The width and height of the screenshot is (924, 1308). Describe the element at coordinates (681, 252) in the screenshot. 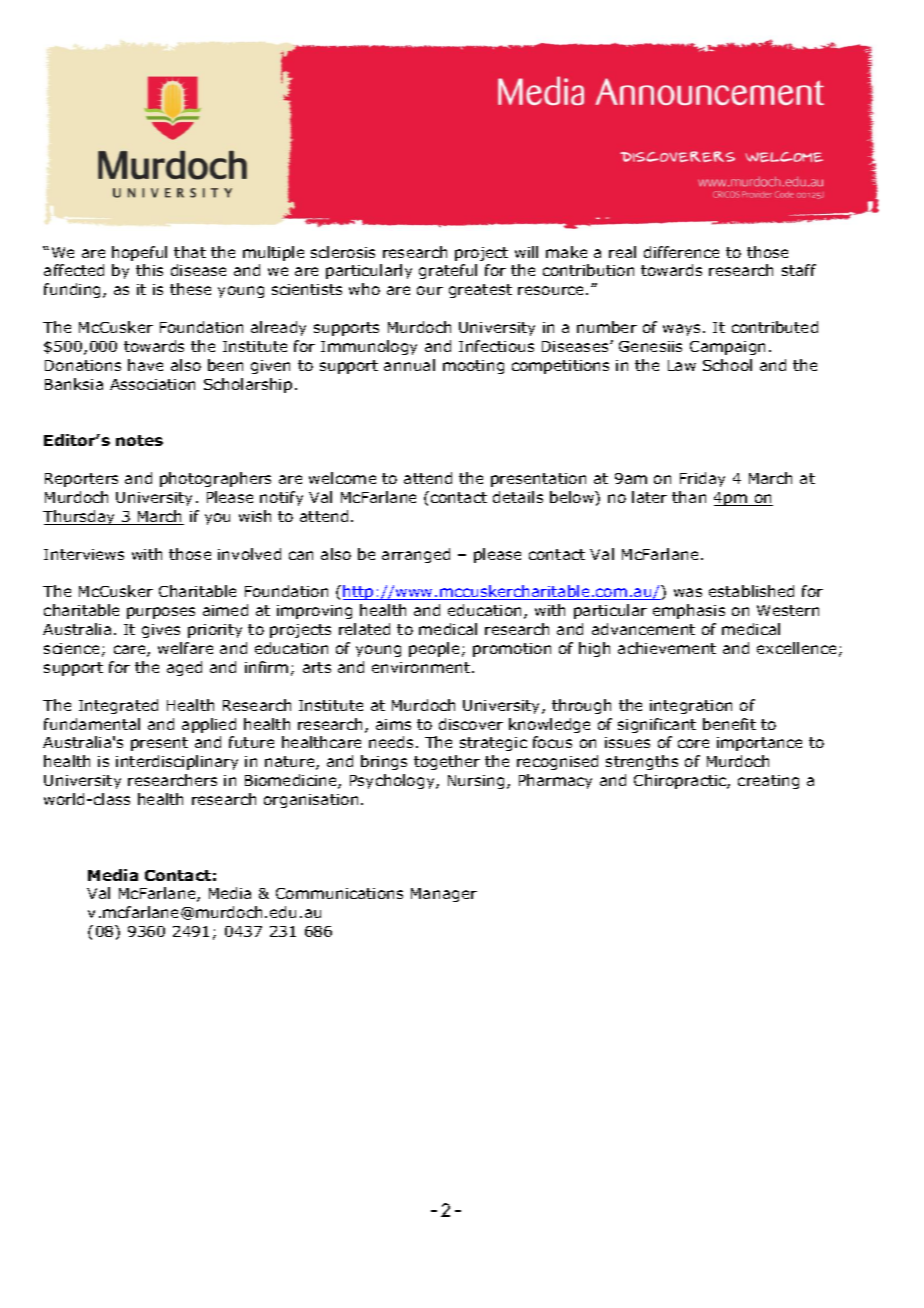

I see `difference` at that location.
